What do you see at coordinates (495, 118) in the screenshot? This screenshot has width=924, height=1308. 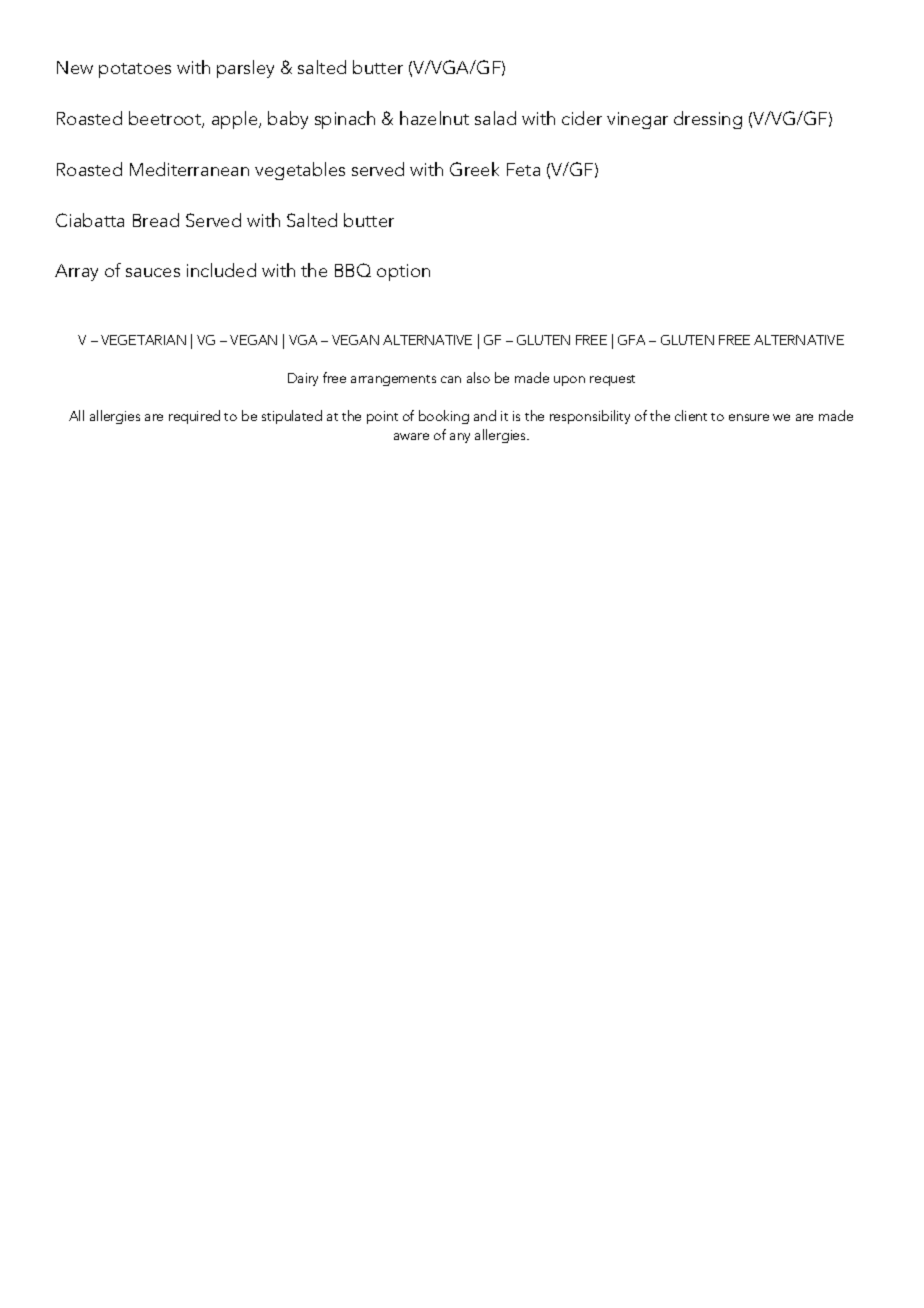 I see `salad` at bounding box center [495, 118].
